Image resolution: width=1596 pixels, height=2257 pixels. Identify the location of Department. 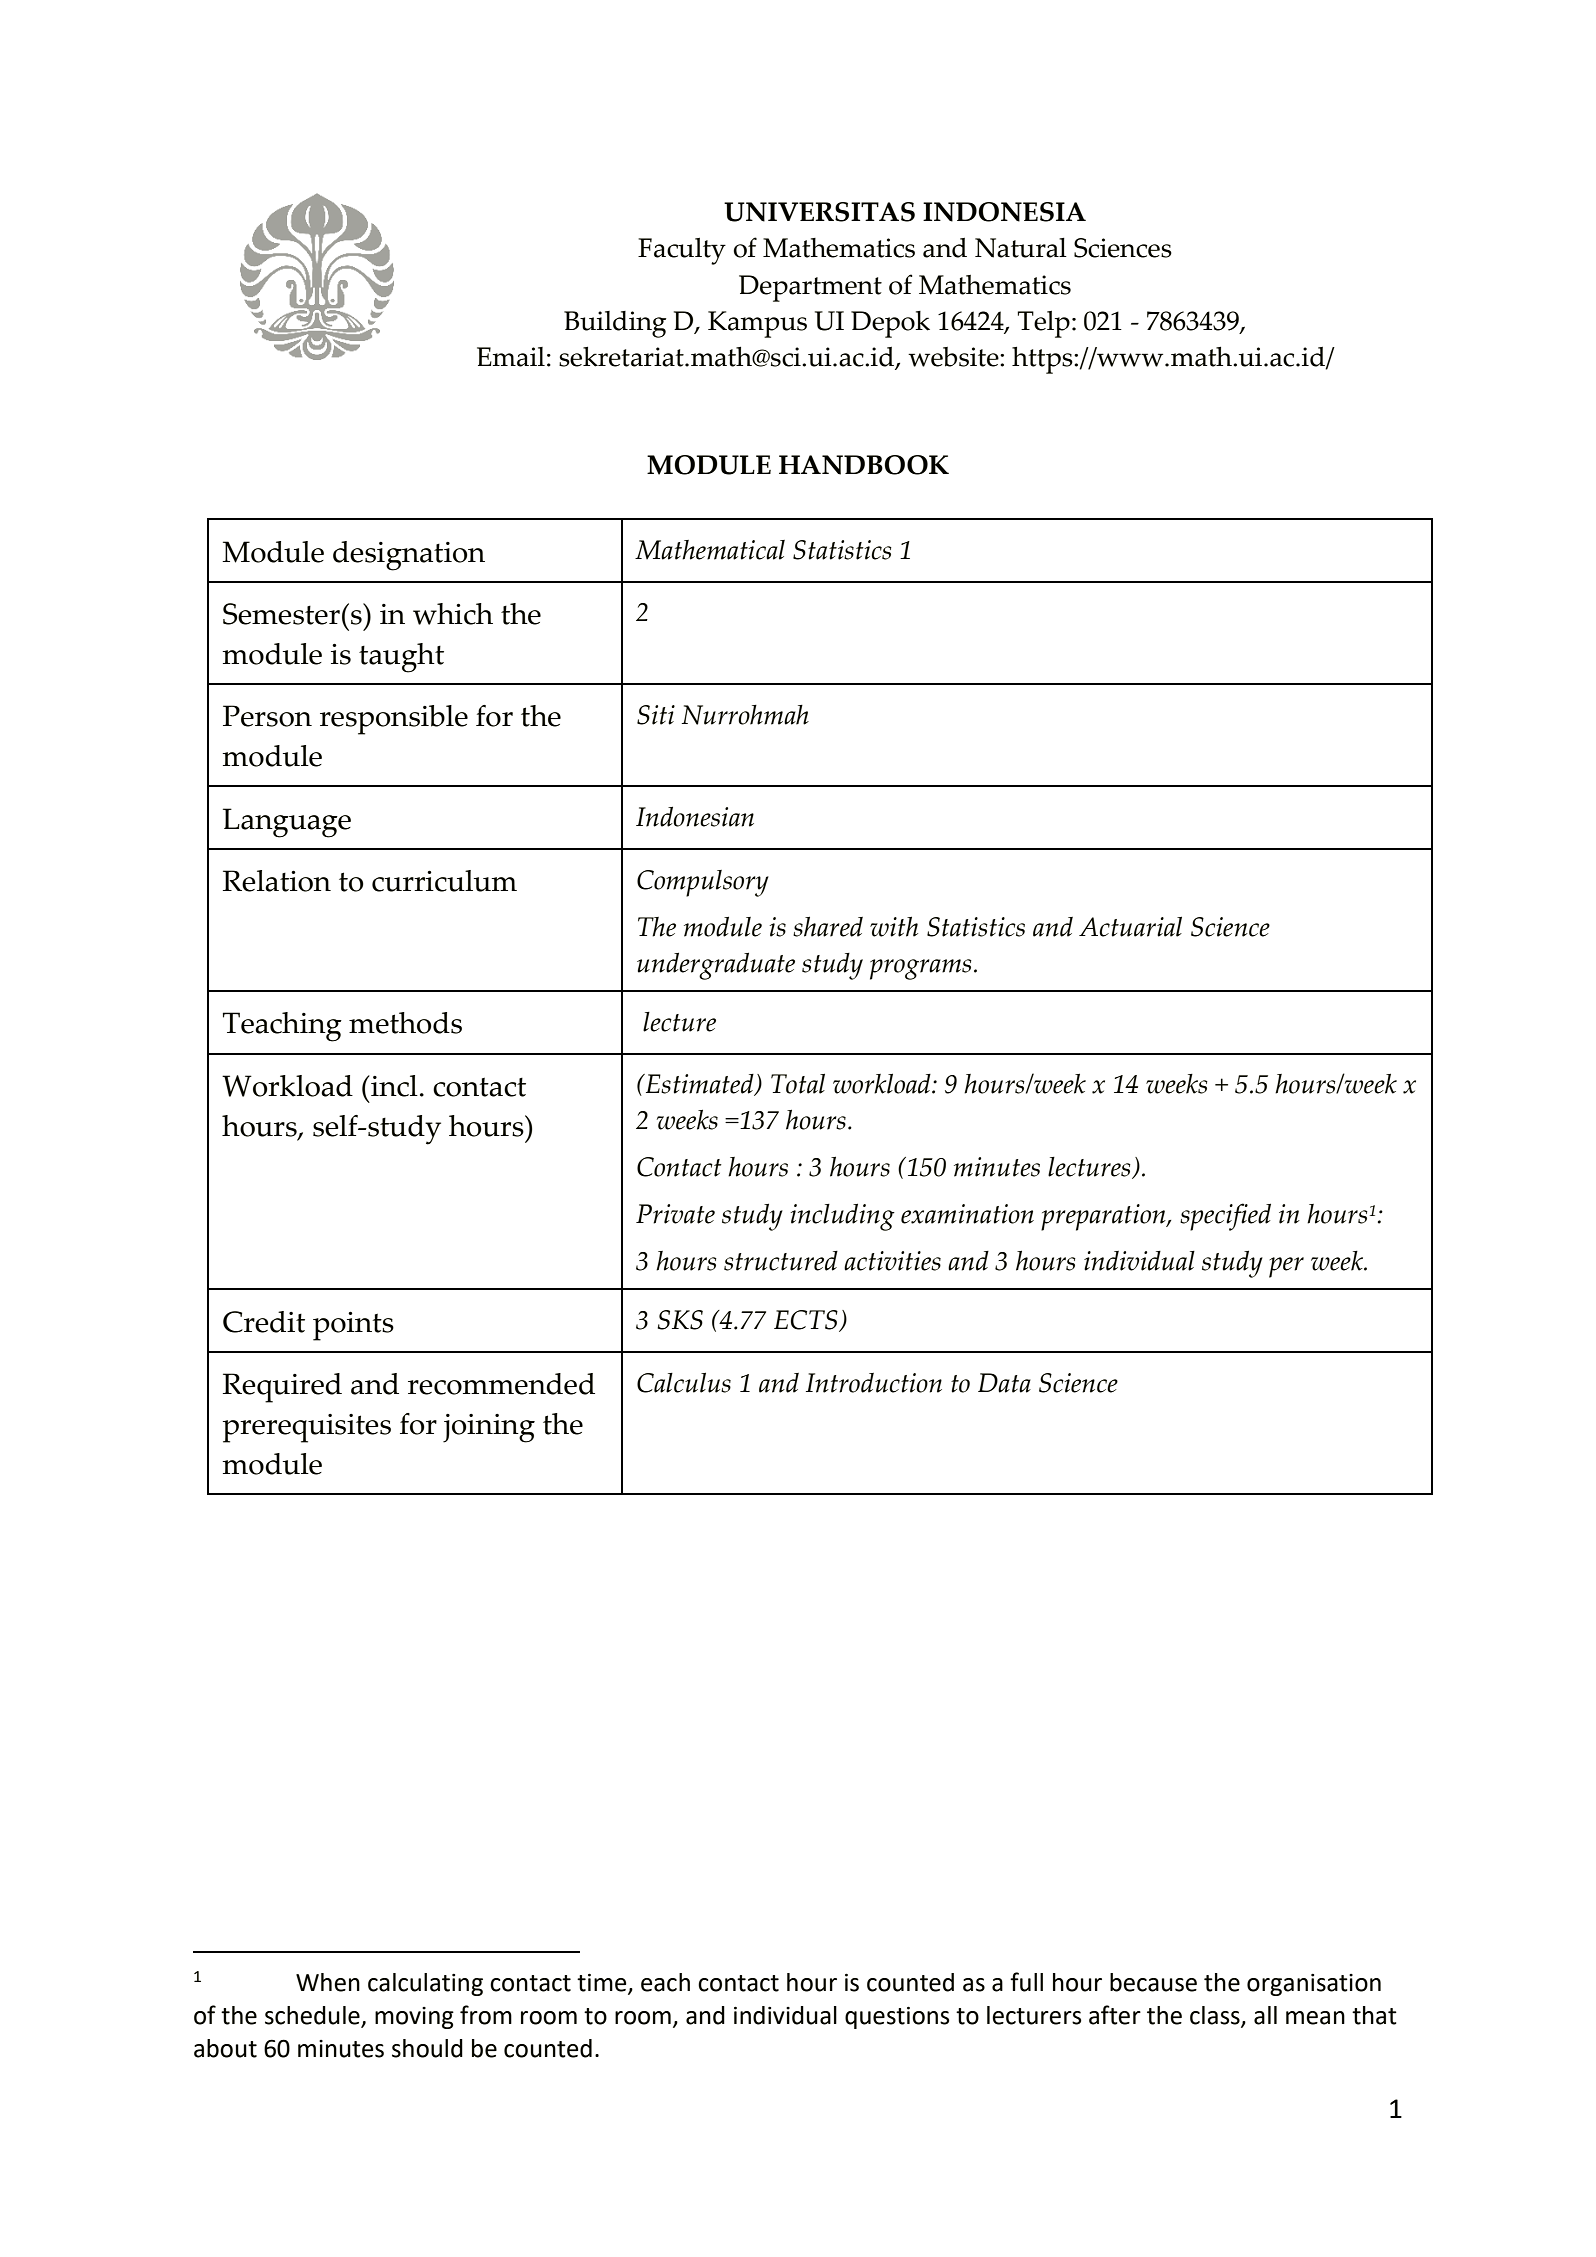
(810, 288).
